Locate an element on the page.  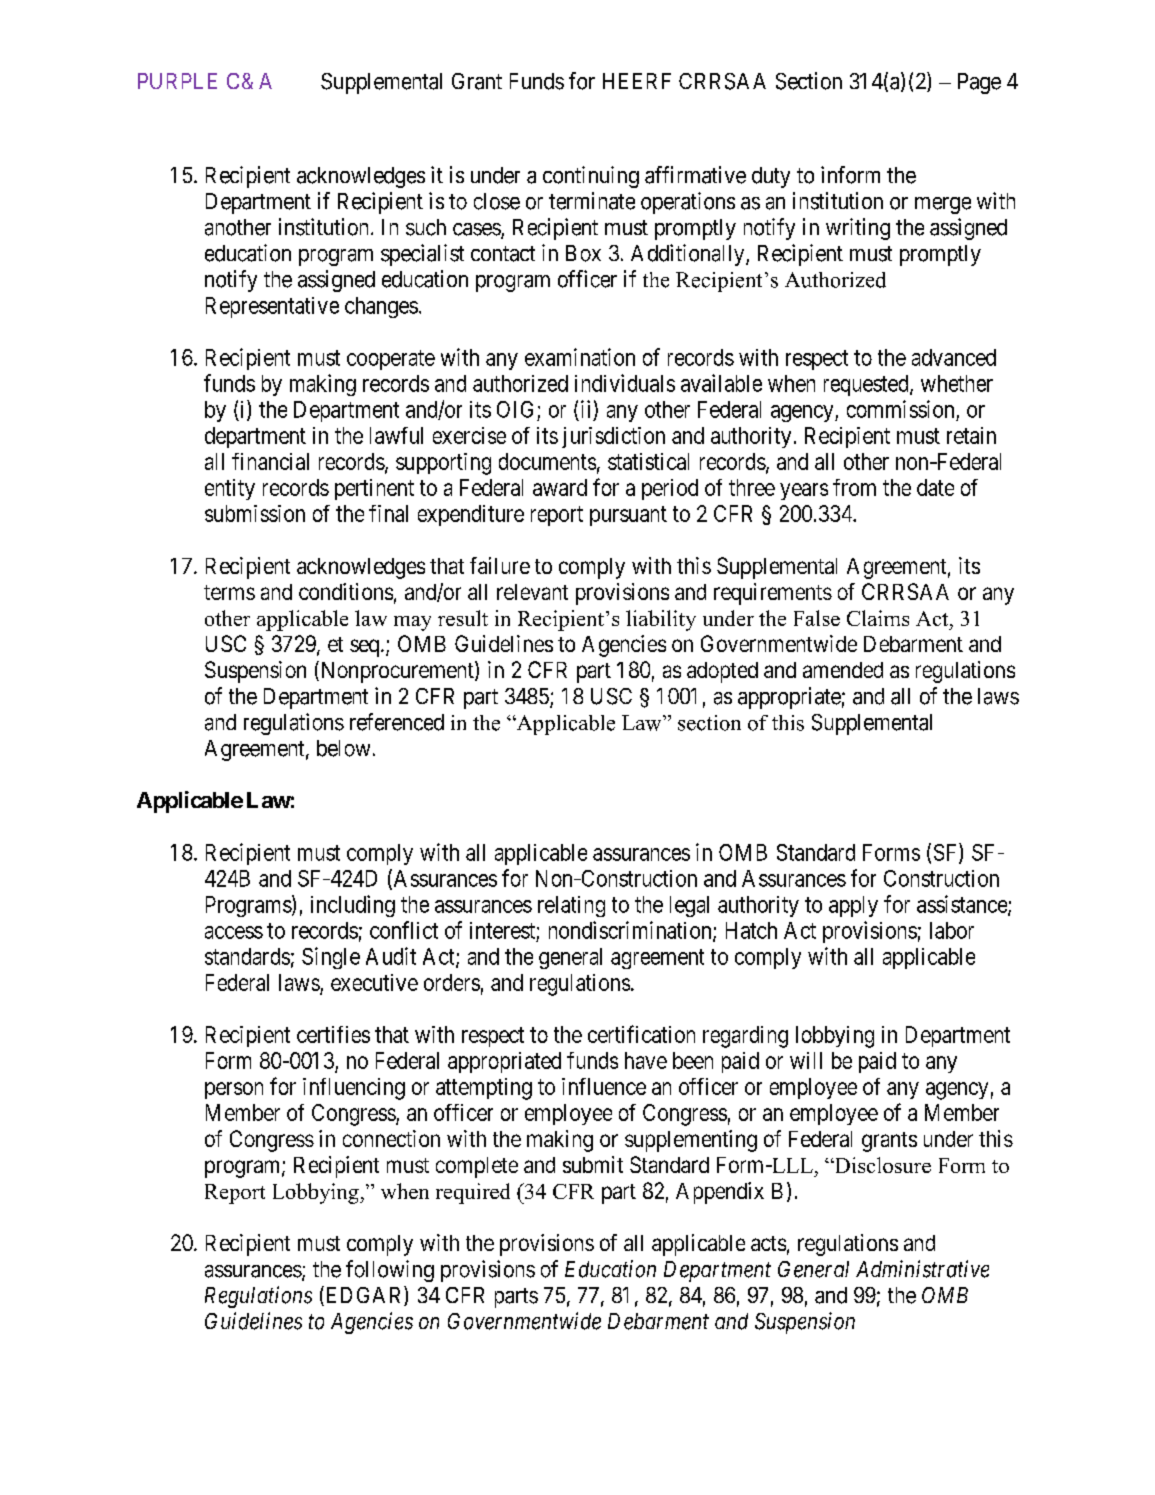
relating is located at coordinates (571, 906).
